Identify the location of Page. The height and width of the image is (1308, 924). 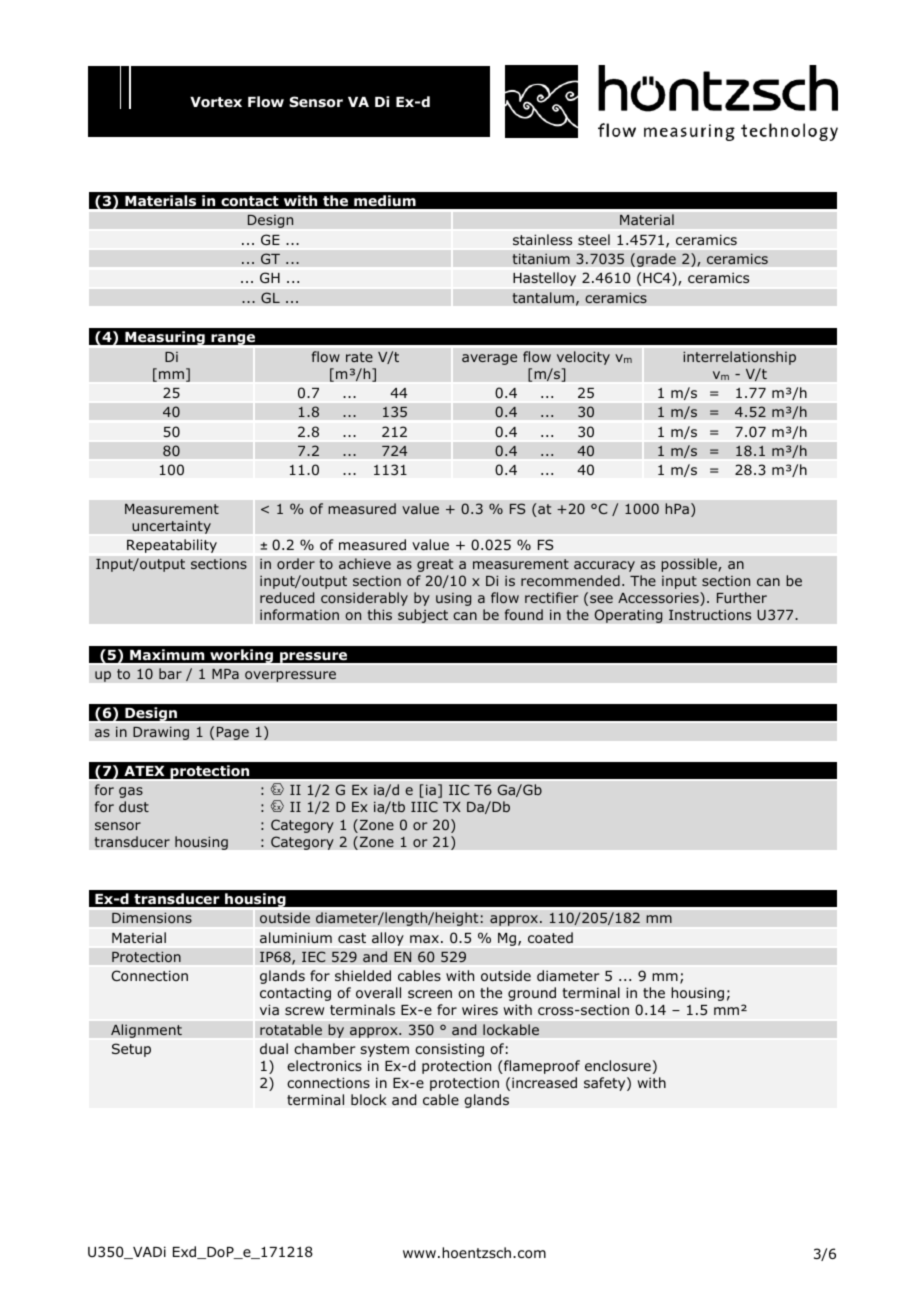
(233, 733).
